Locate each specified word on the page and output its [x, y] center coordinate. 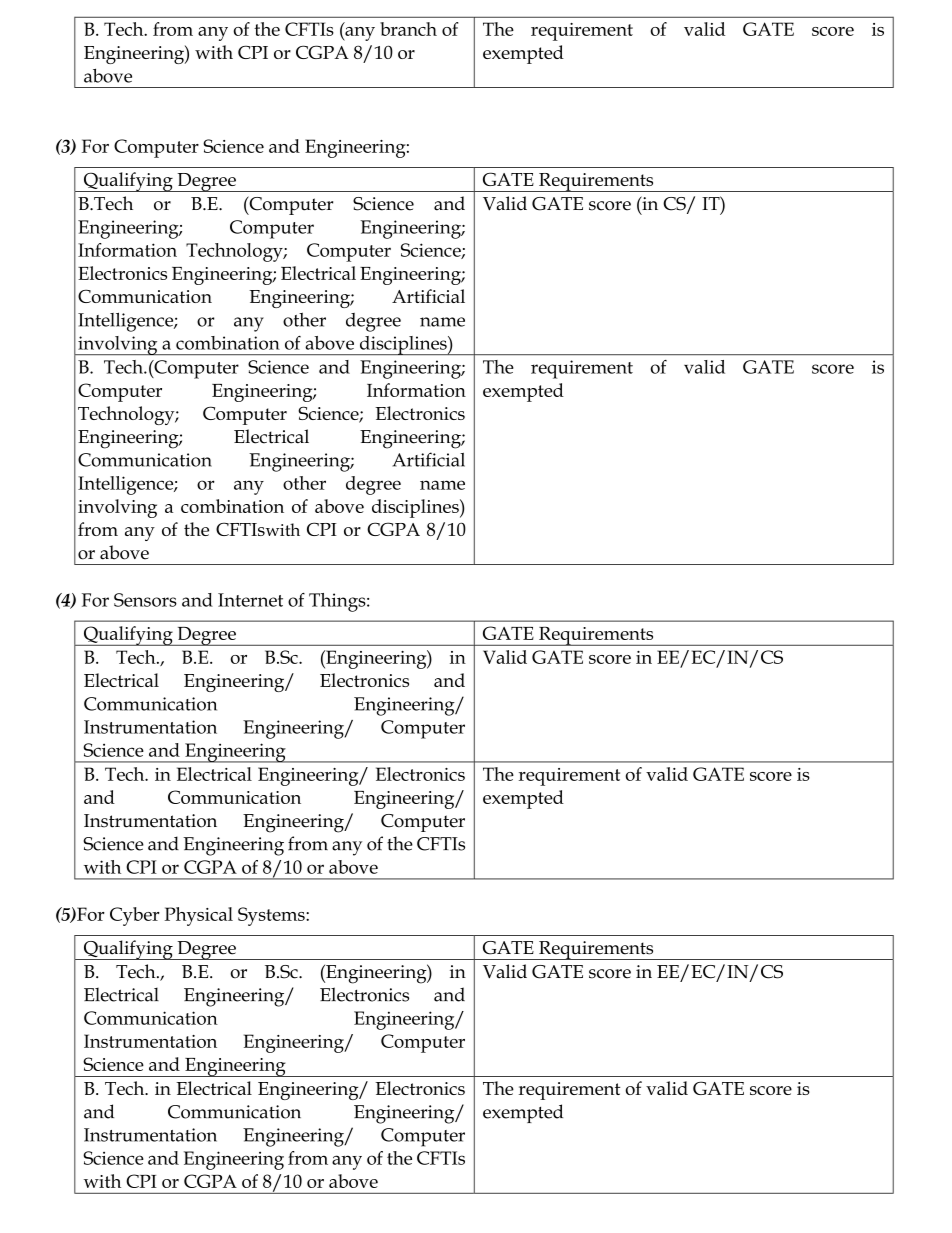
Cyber [135, 916]
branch [408, 29]
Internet [250, 600]
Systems [272, 916]
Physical [198, 916]
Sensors [145, 600]
